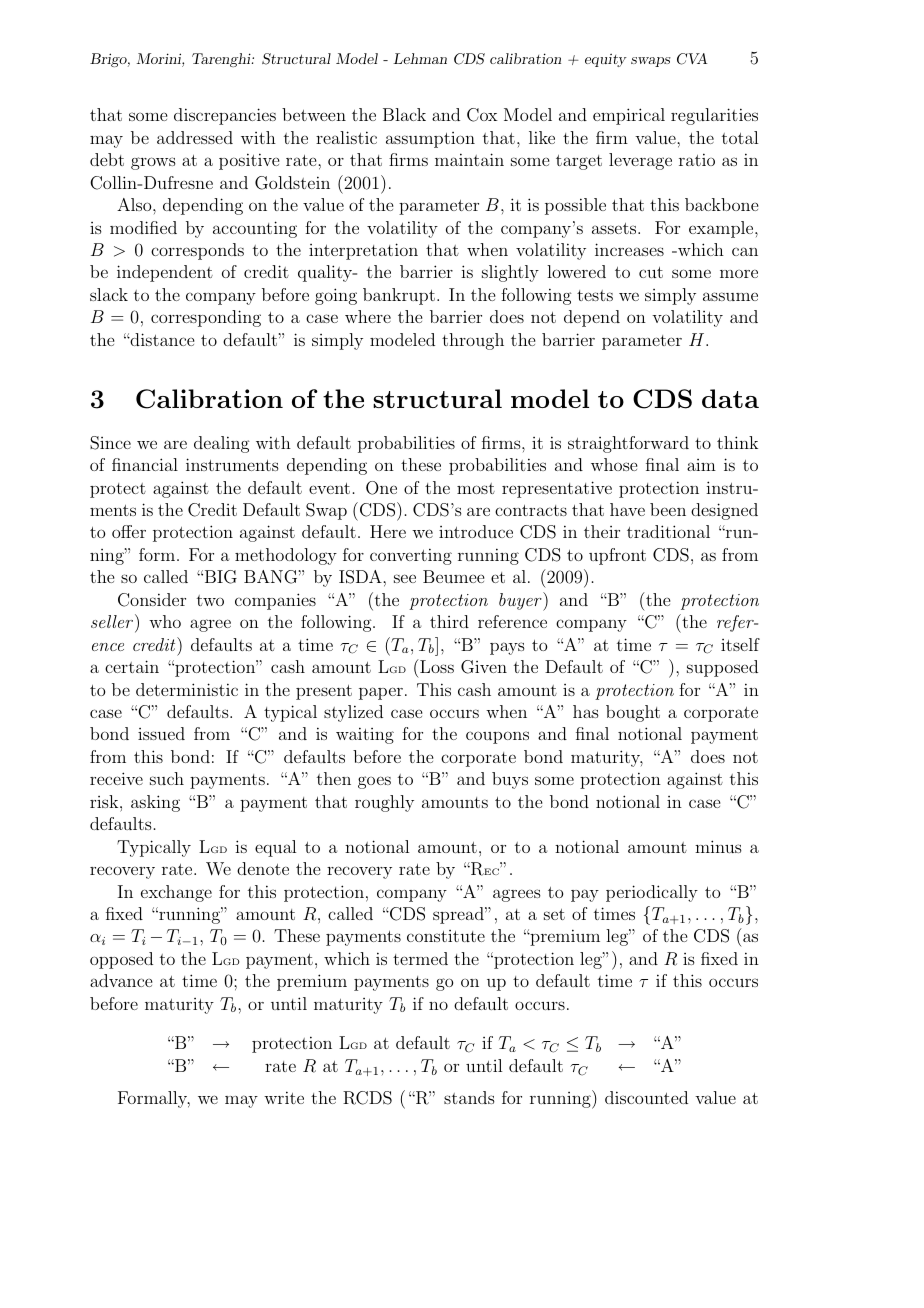 Image resolution: width=924 pixels, height=1308 pixels. I want to click on write, so click(284, 1097).
